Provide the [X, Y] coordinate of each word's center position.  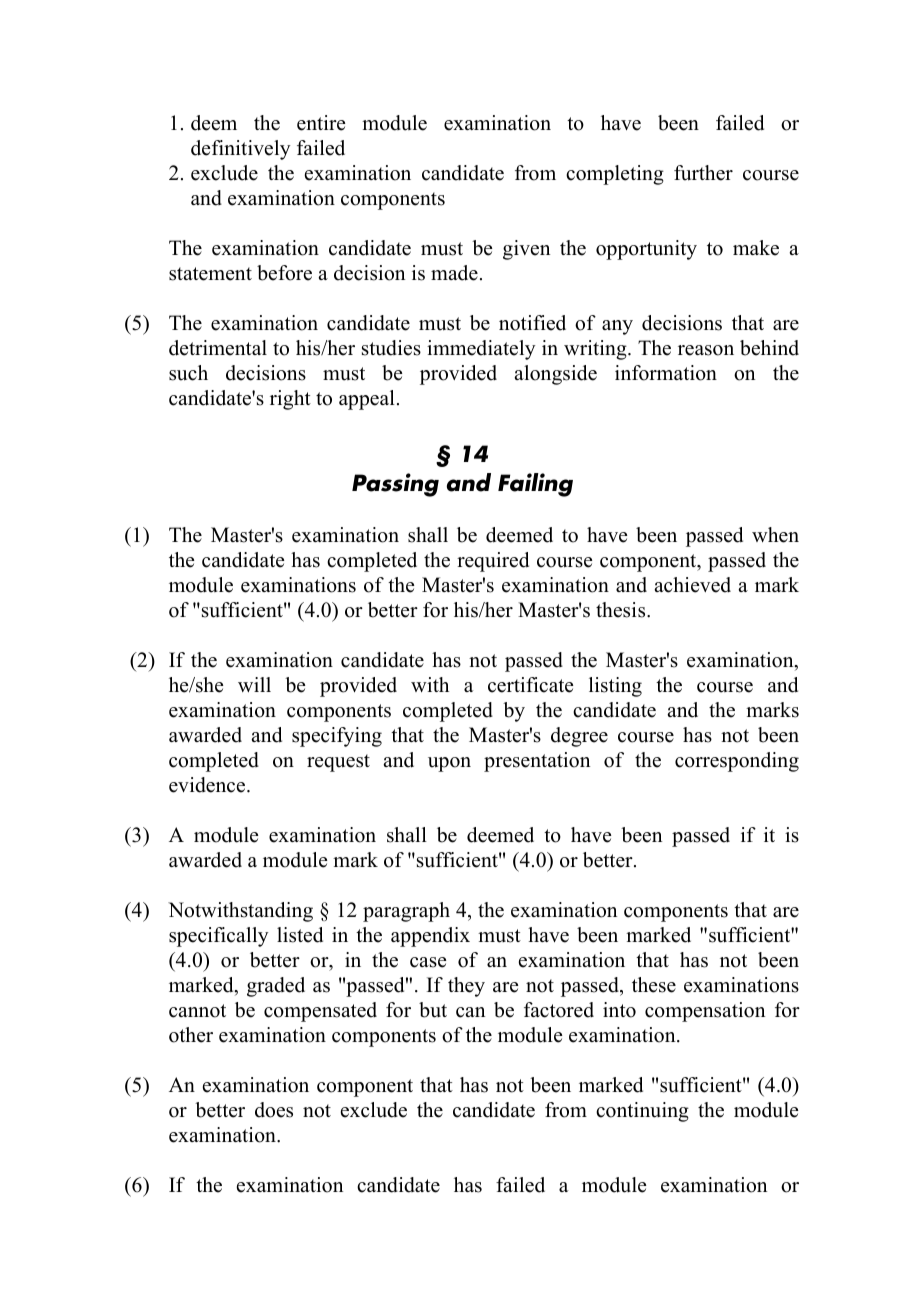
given [526, 250]
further [703, 173]
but [433, 1010]
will [254, 684]
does [274, 1110]
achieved [692, 585]
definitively [241, 150]
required [493, 562]
